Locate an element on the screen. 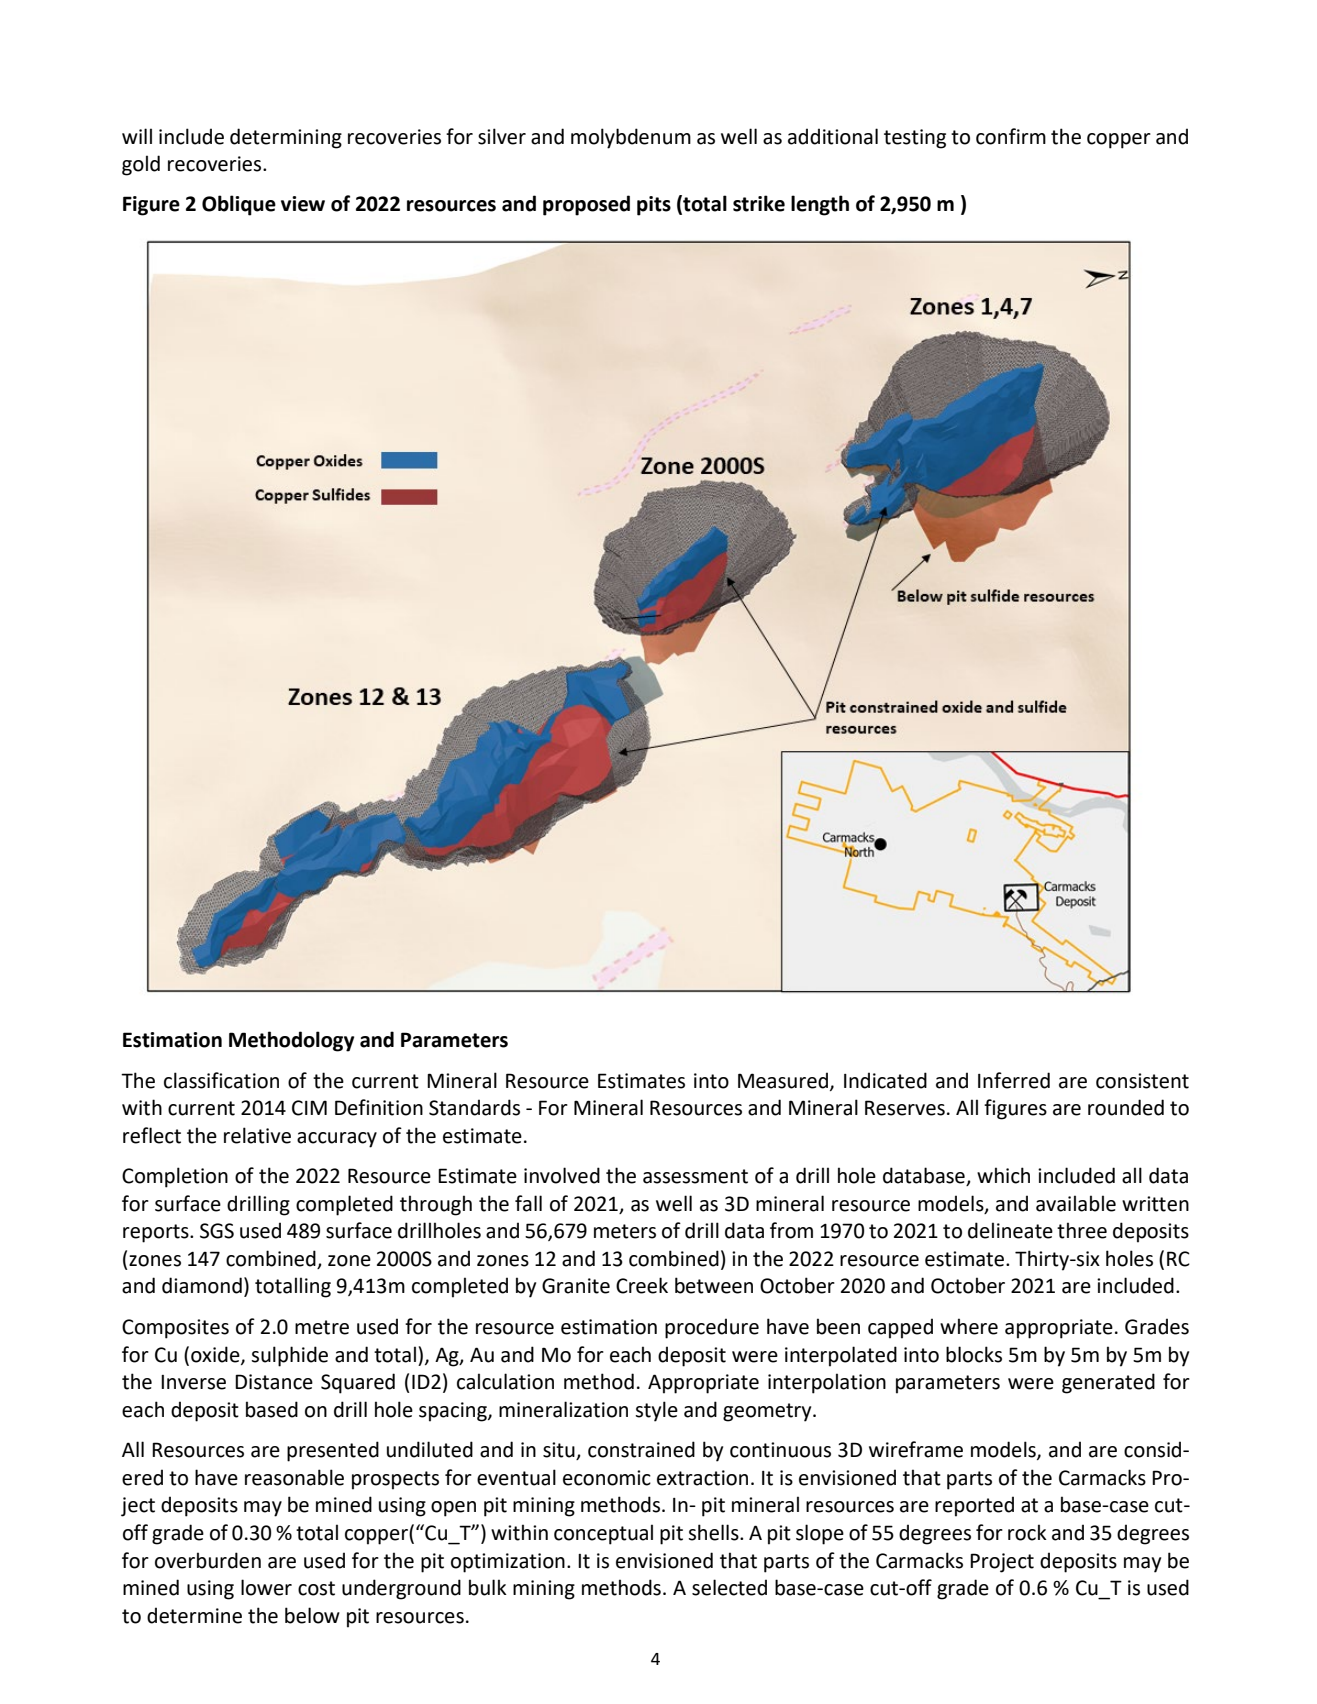  Standards is located at coordinates (474, 1107).
